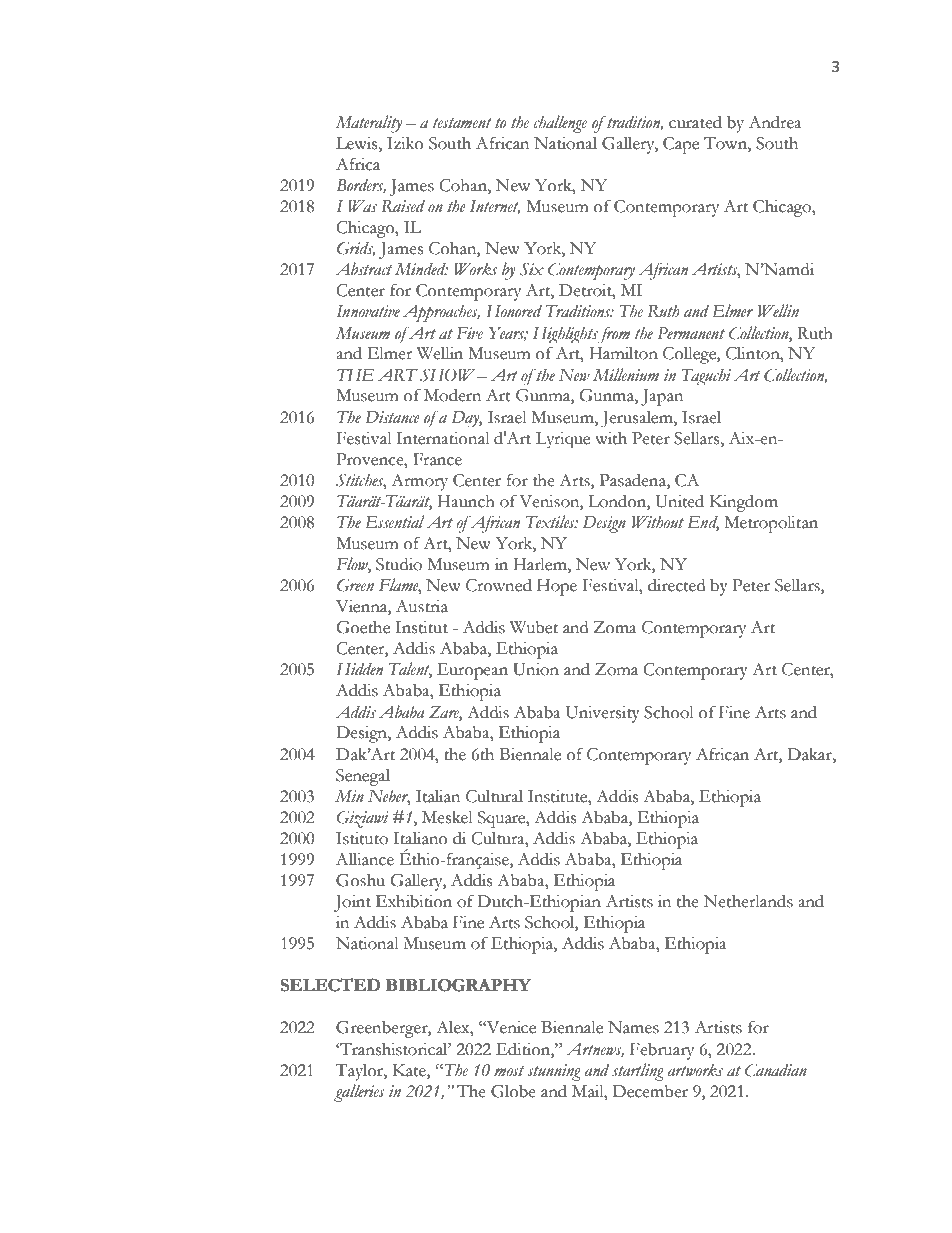 The height and width of the document is (1233, 952). What do you see at coordinates (775, 122) in the document?
I see `Andrea` at bounding box center [775, 122].
